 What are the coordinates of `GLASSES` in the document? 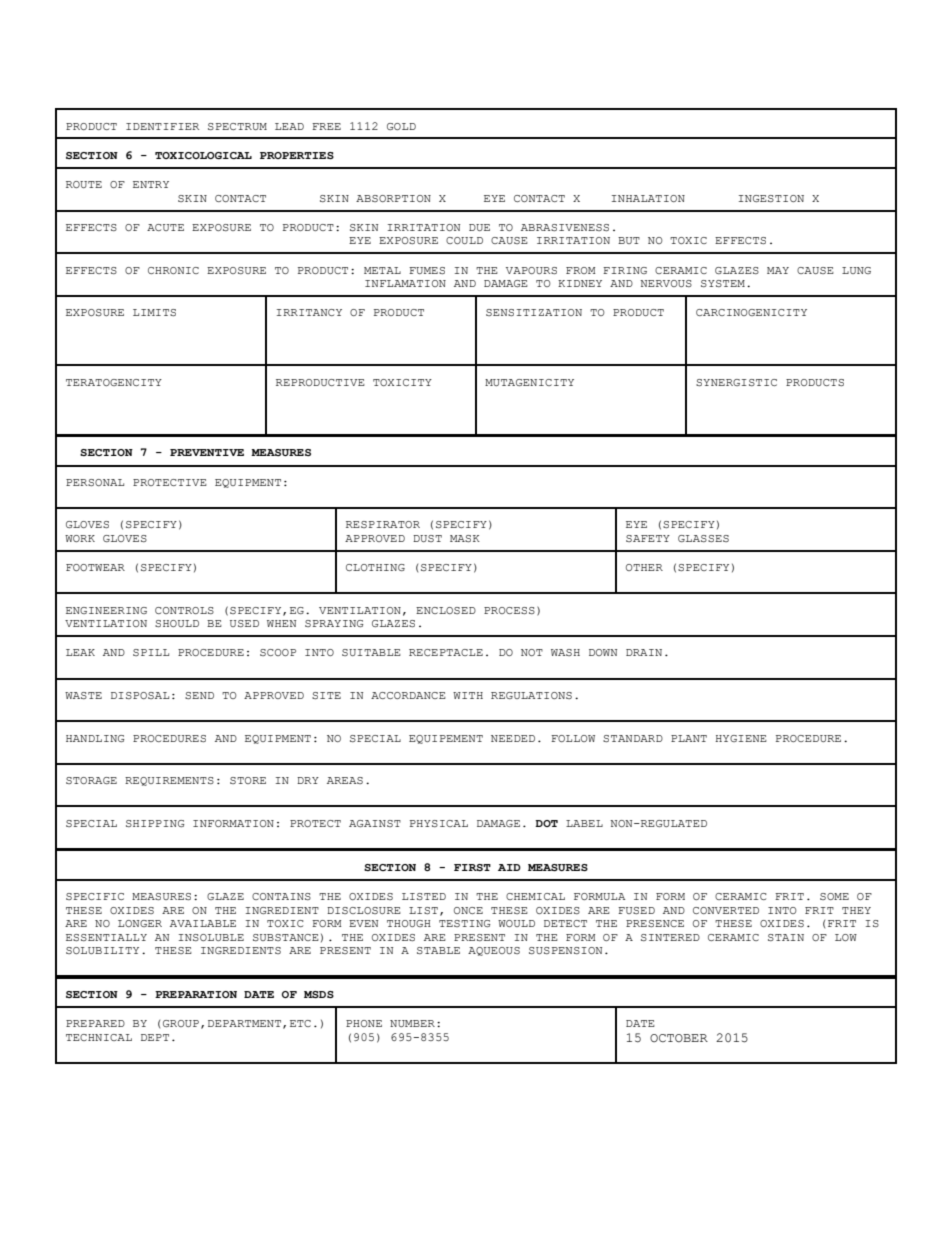 It's located at (703, 538).
